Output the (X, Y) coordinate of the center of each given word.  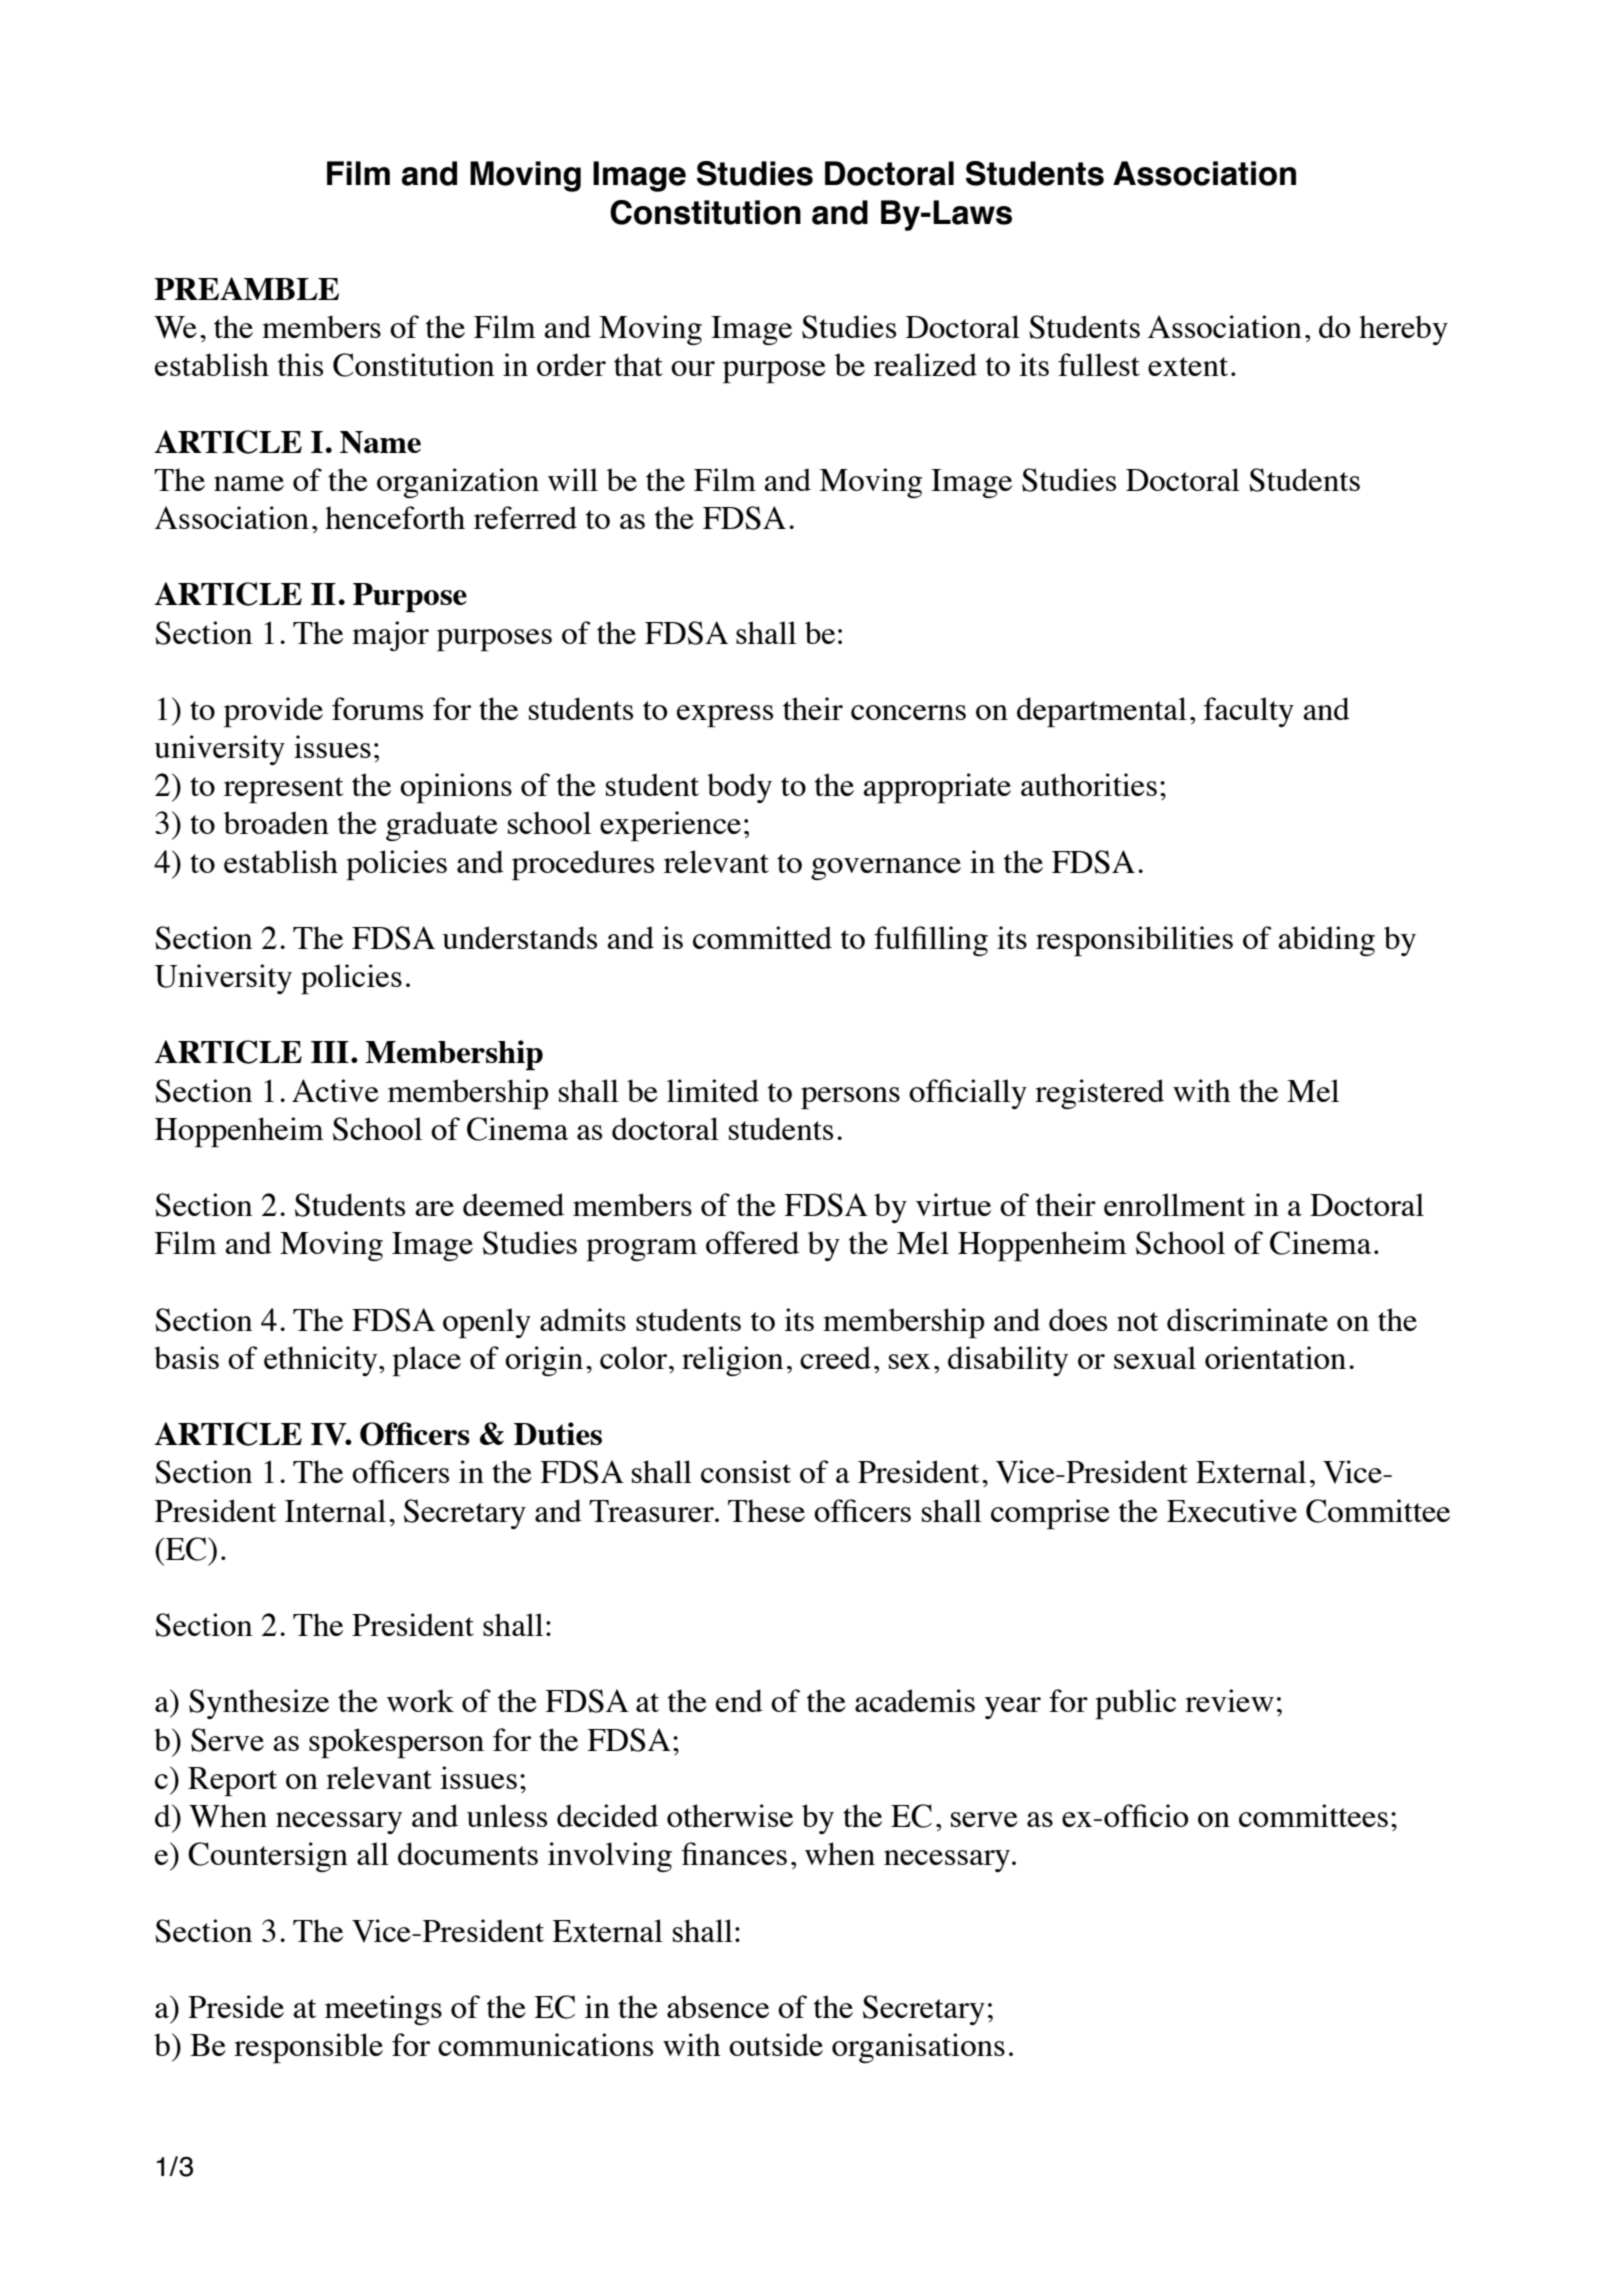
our (693, 368)
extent (1188, 366)
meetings (383, 2010)
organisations (918, 2048)
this (300, 364)
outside (776, 2044)
